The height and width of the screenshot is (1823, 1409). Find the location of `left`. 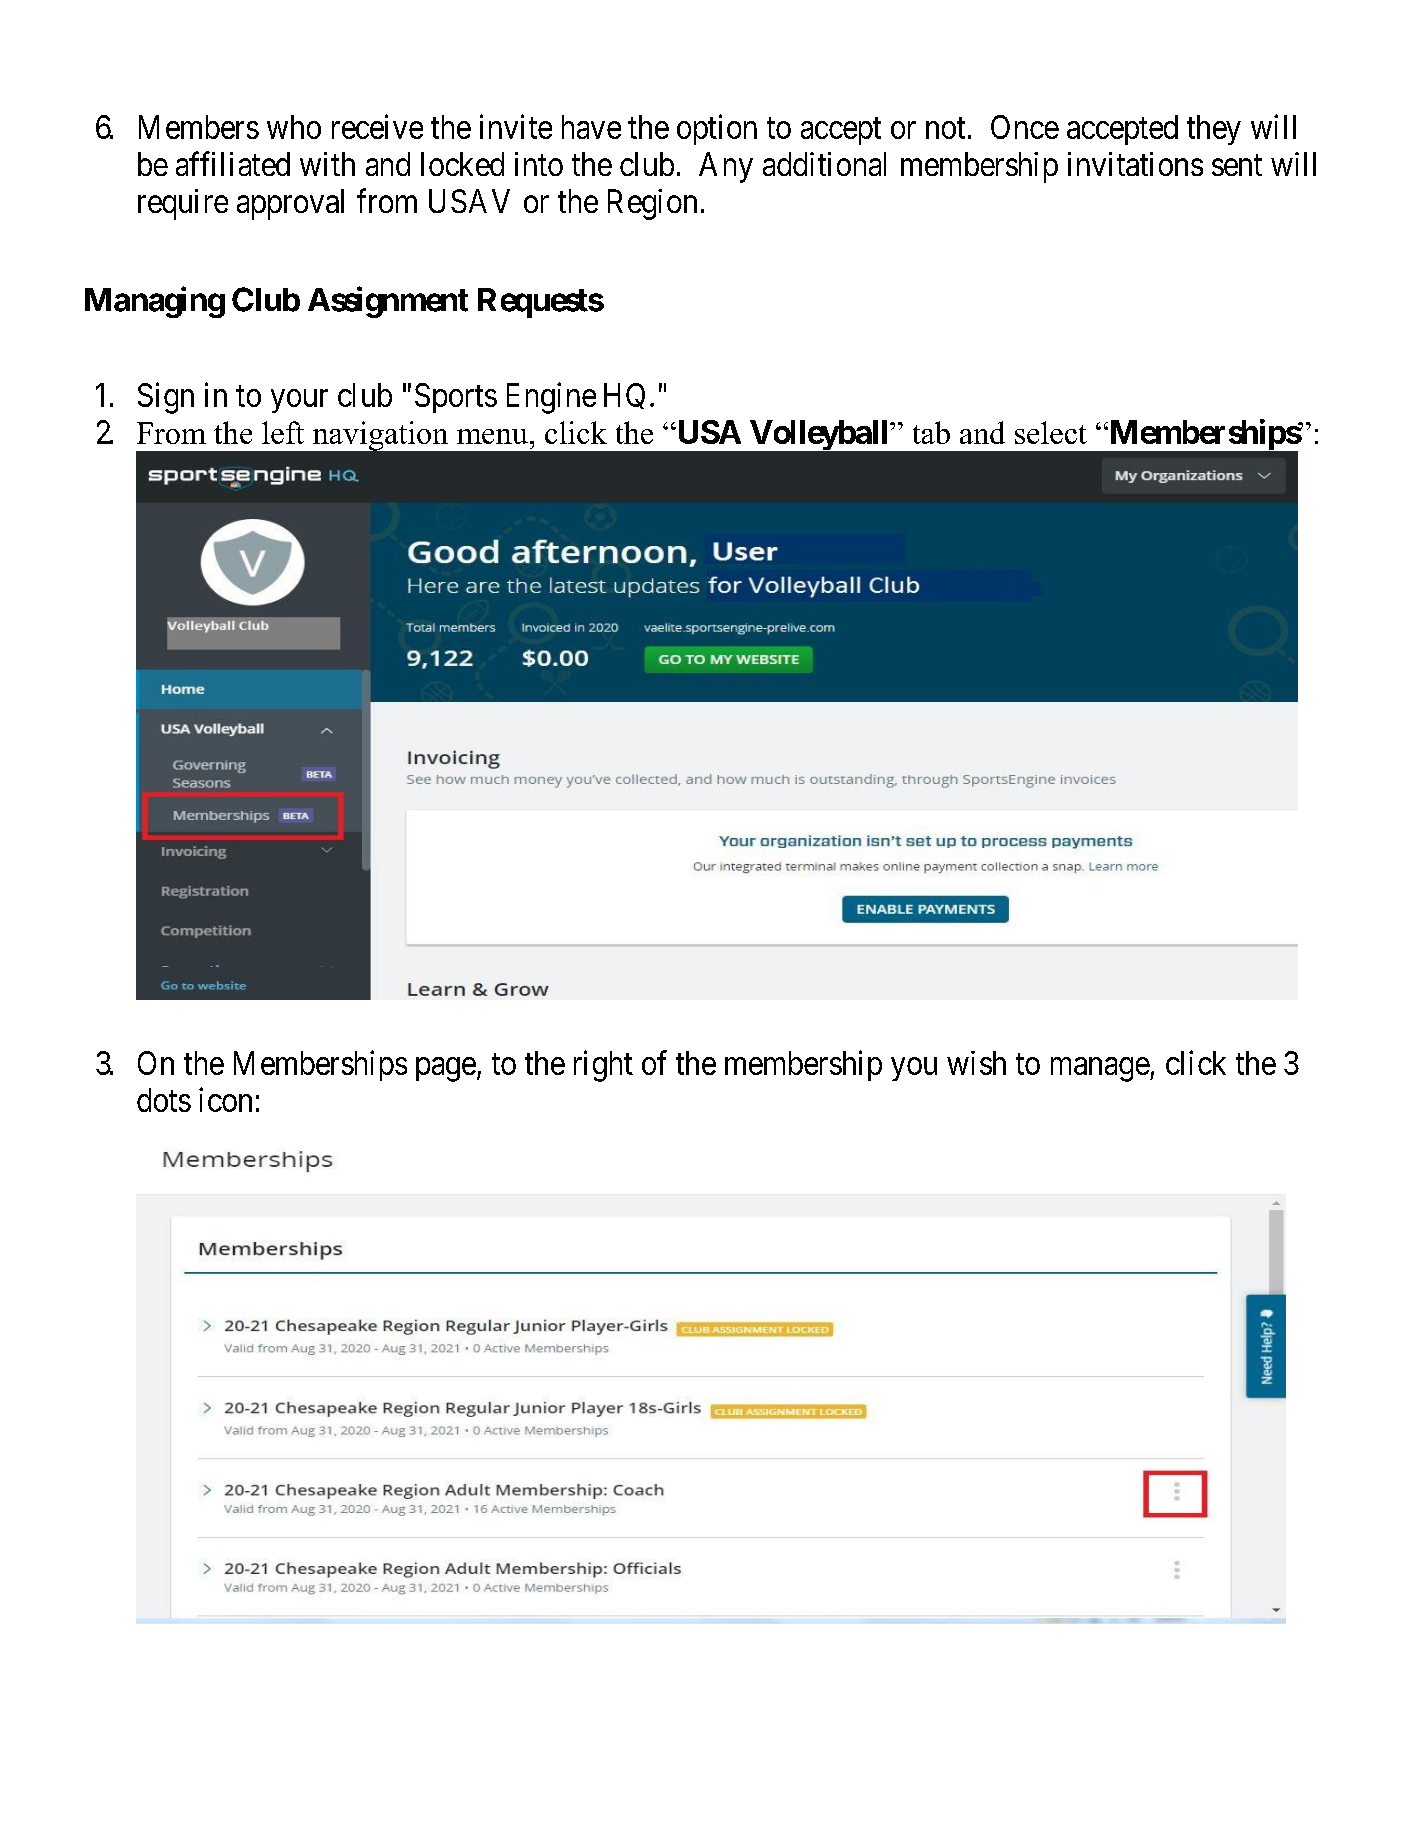

left is located at coordinates (283, 432).
